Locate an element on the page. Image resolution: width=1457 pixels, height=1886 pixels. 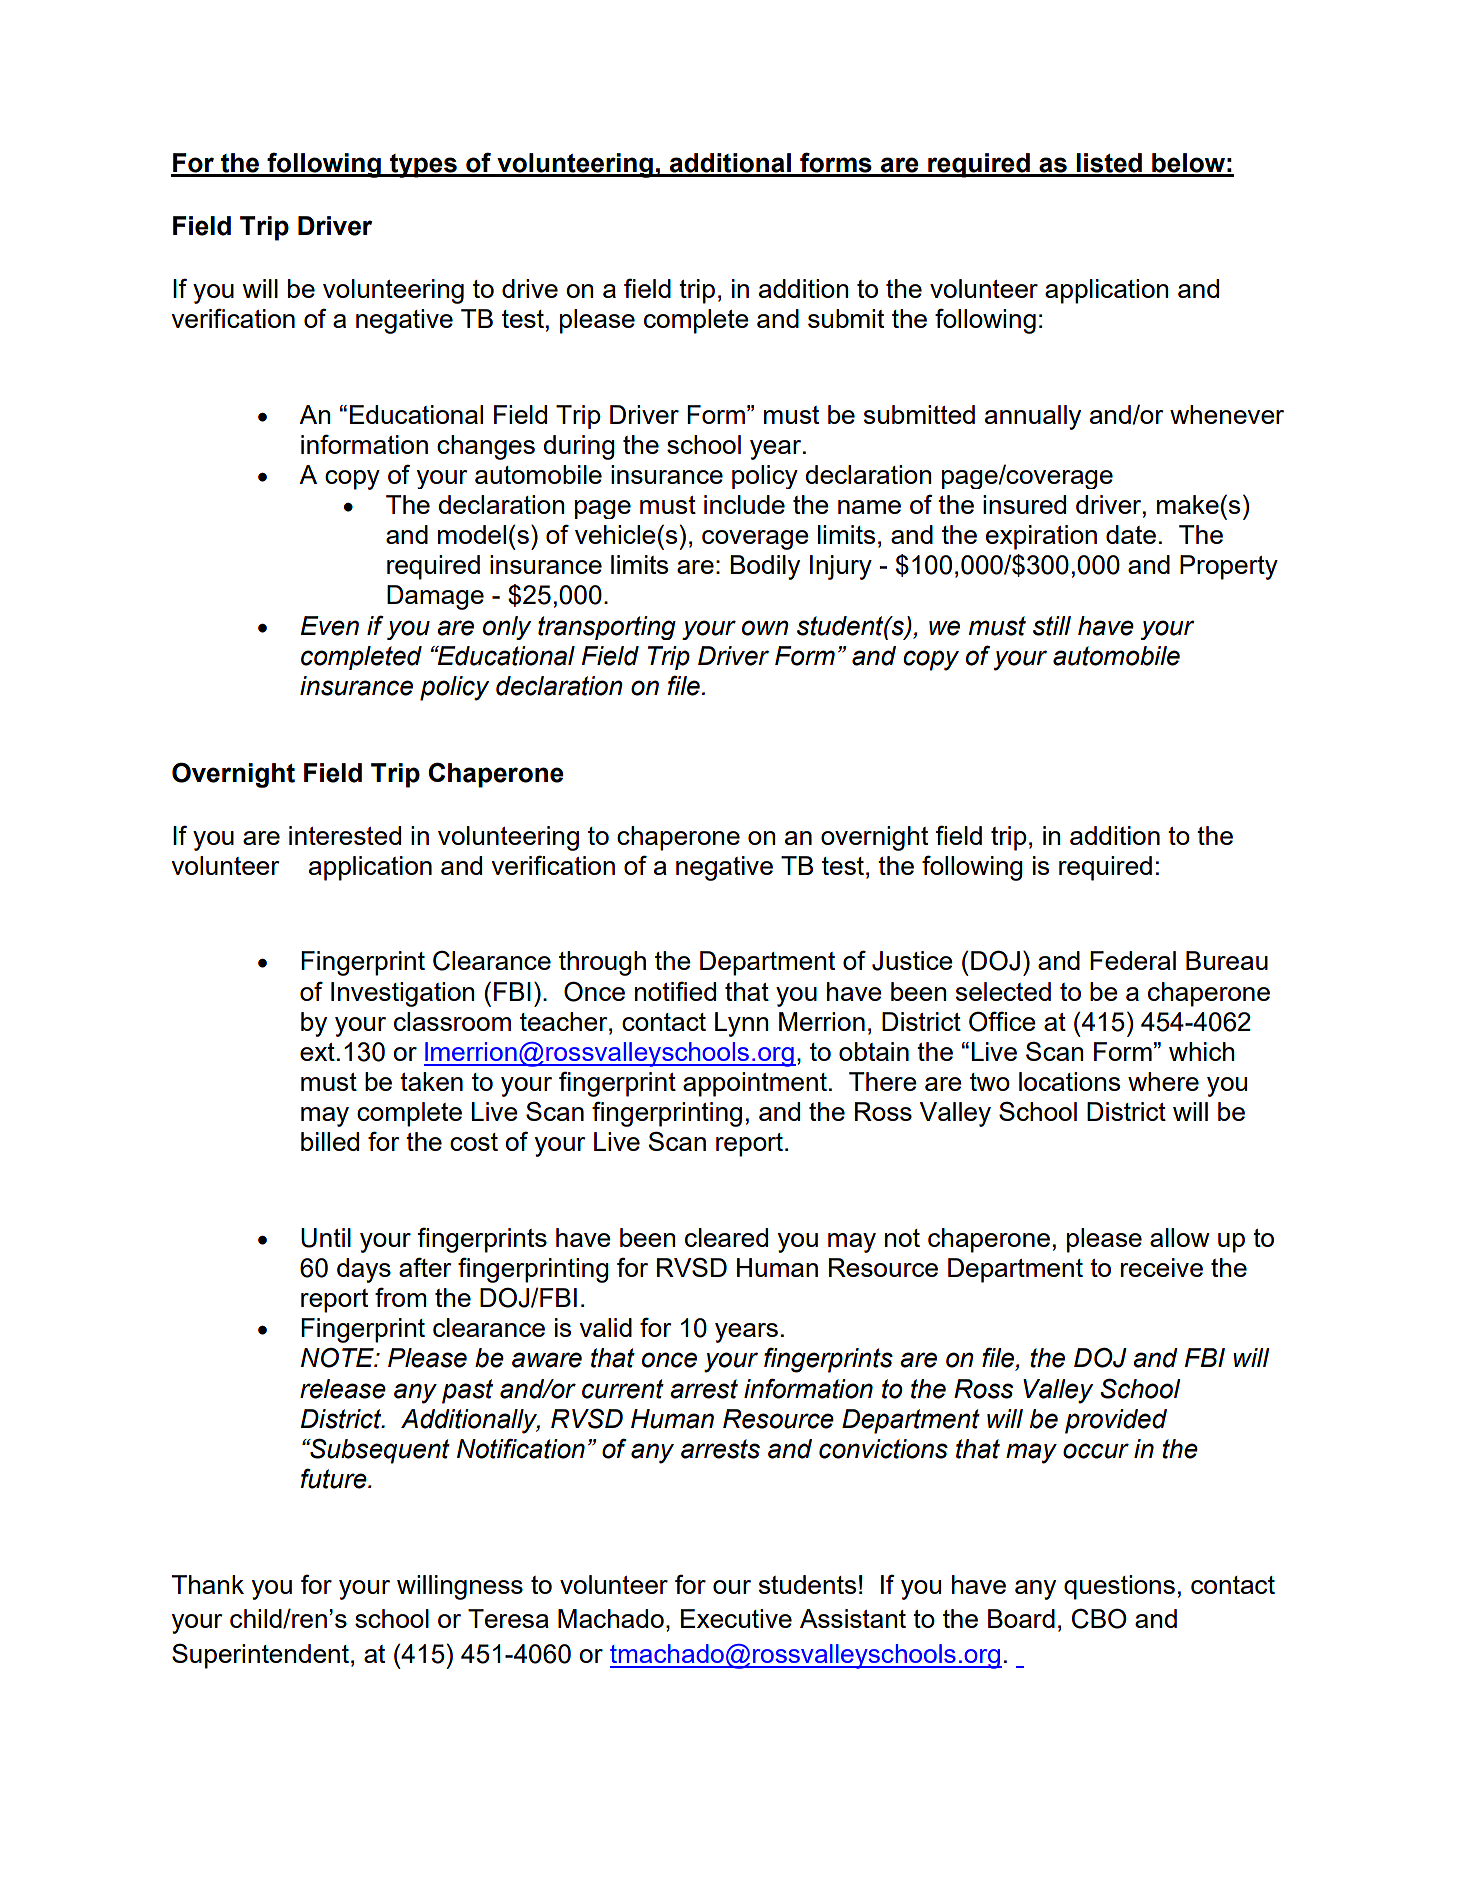
during is located at coordinates (579, 447).
